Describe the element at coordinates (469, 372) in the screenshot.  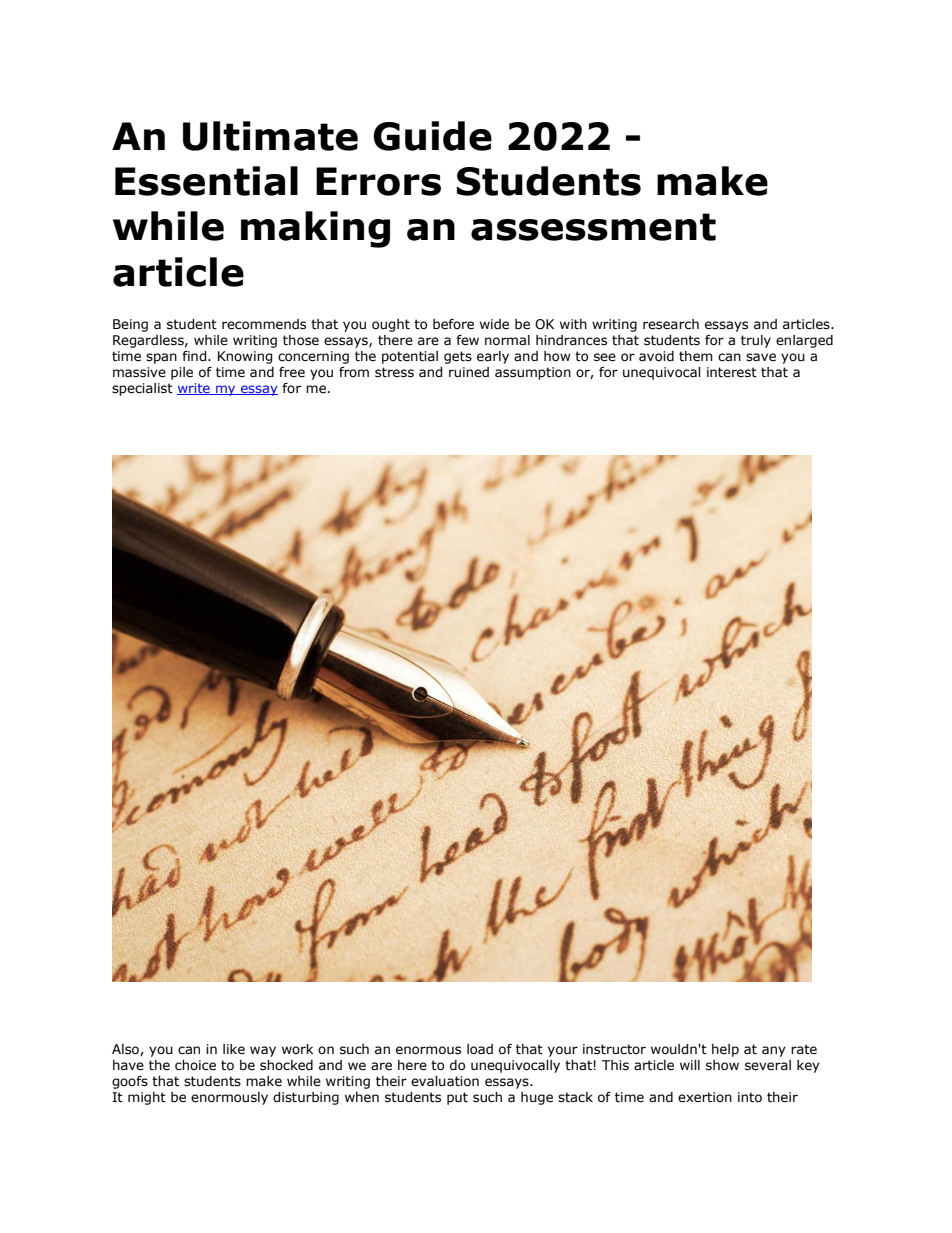
I see `ruined` at that location.
